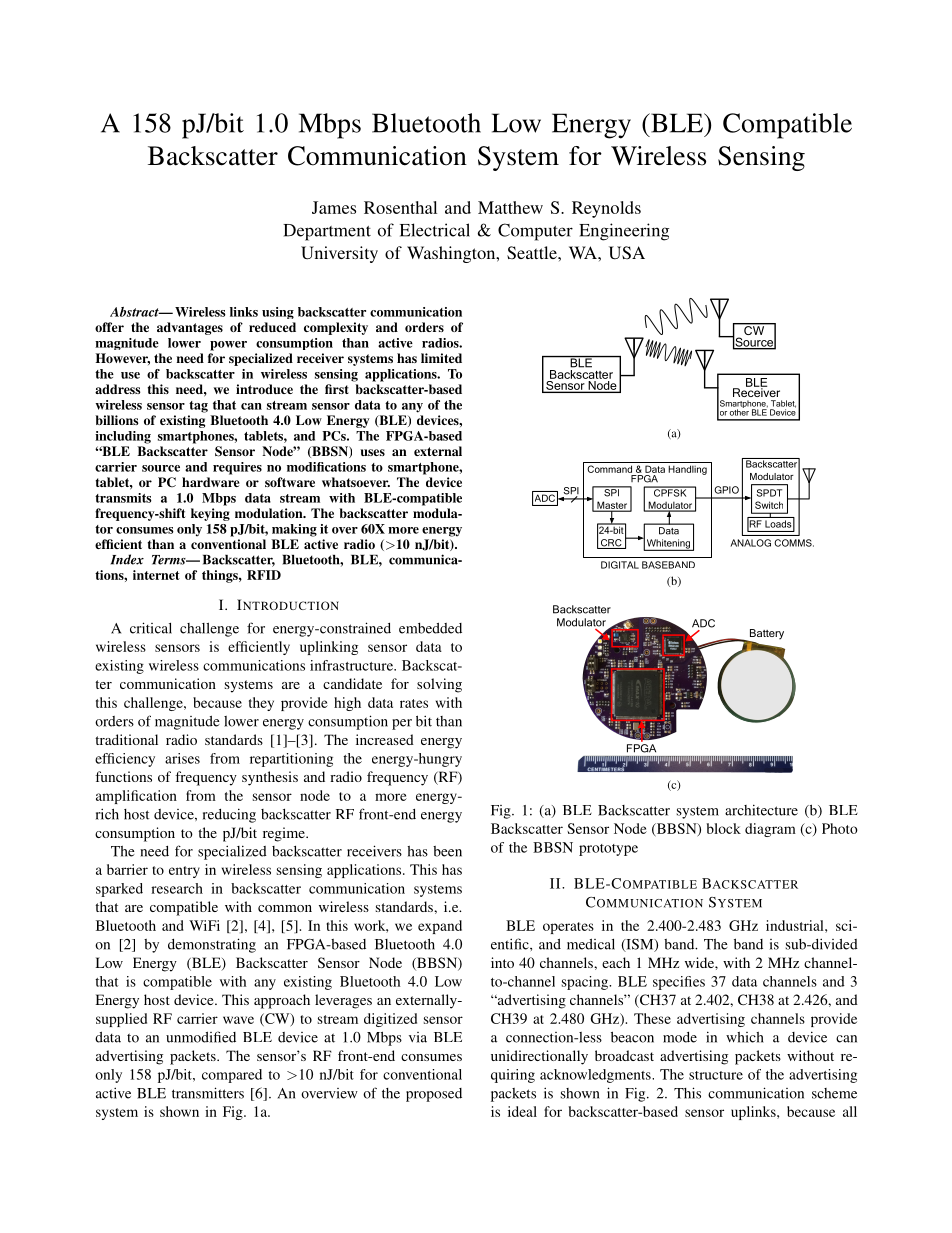 The height and width of the screenshot is (1233, 952). I want to click on Switch, so click(769, 505).
